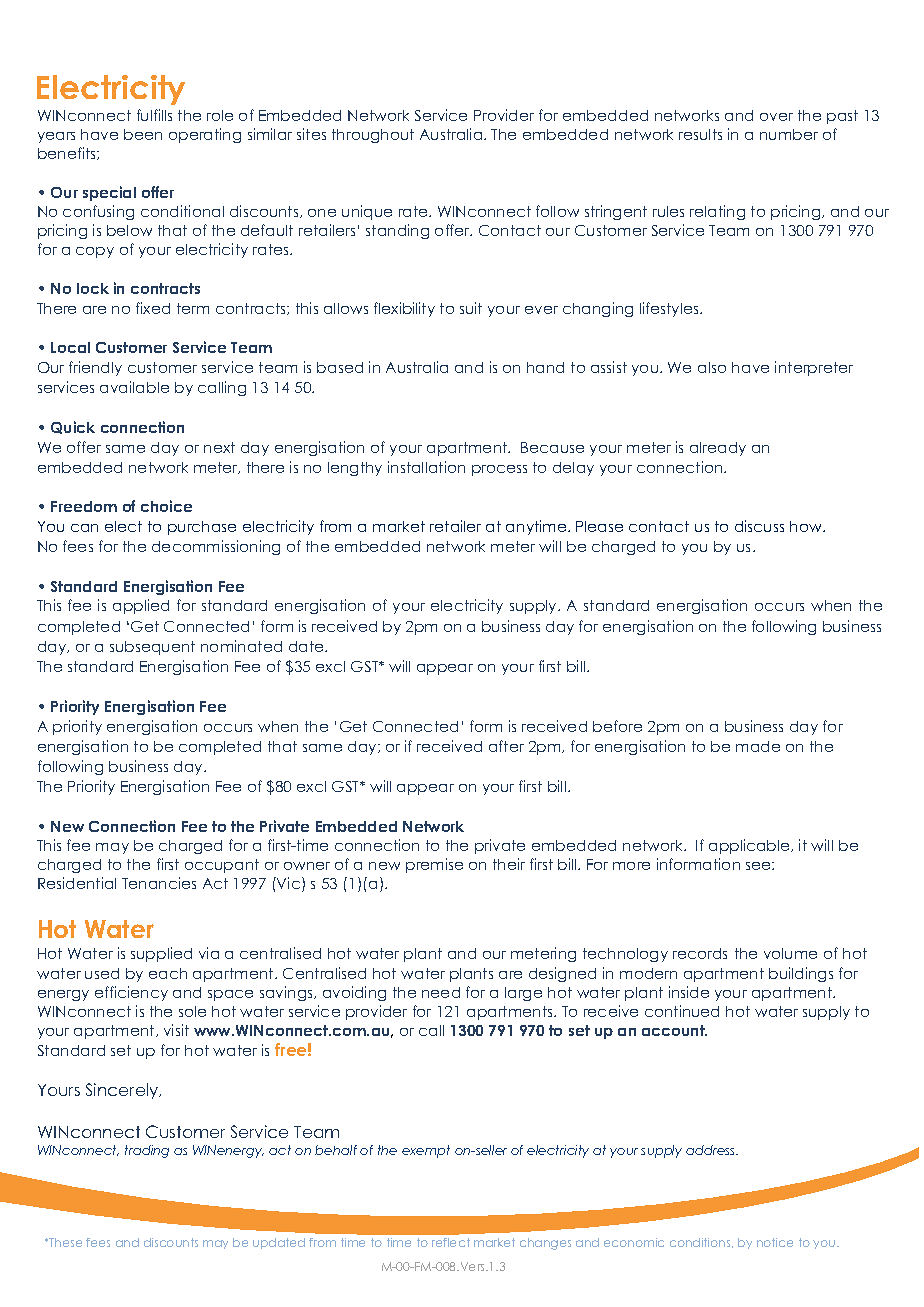 The image size is (924, 1307). I want to click on been, so click(143, 134).
